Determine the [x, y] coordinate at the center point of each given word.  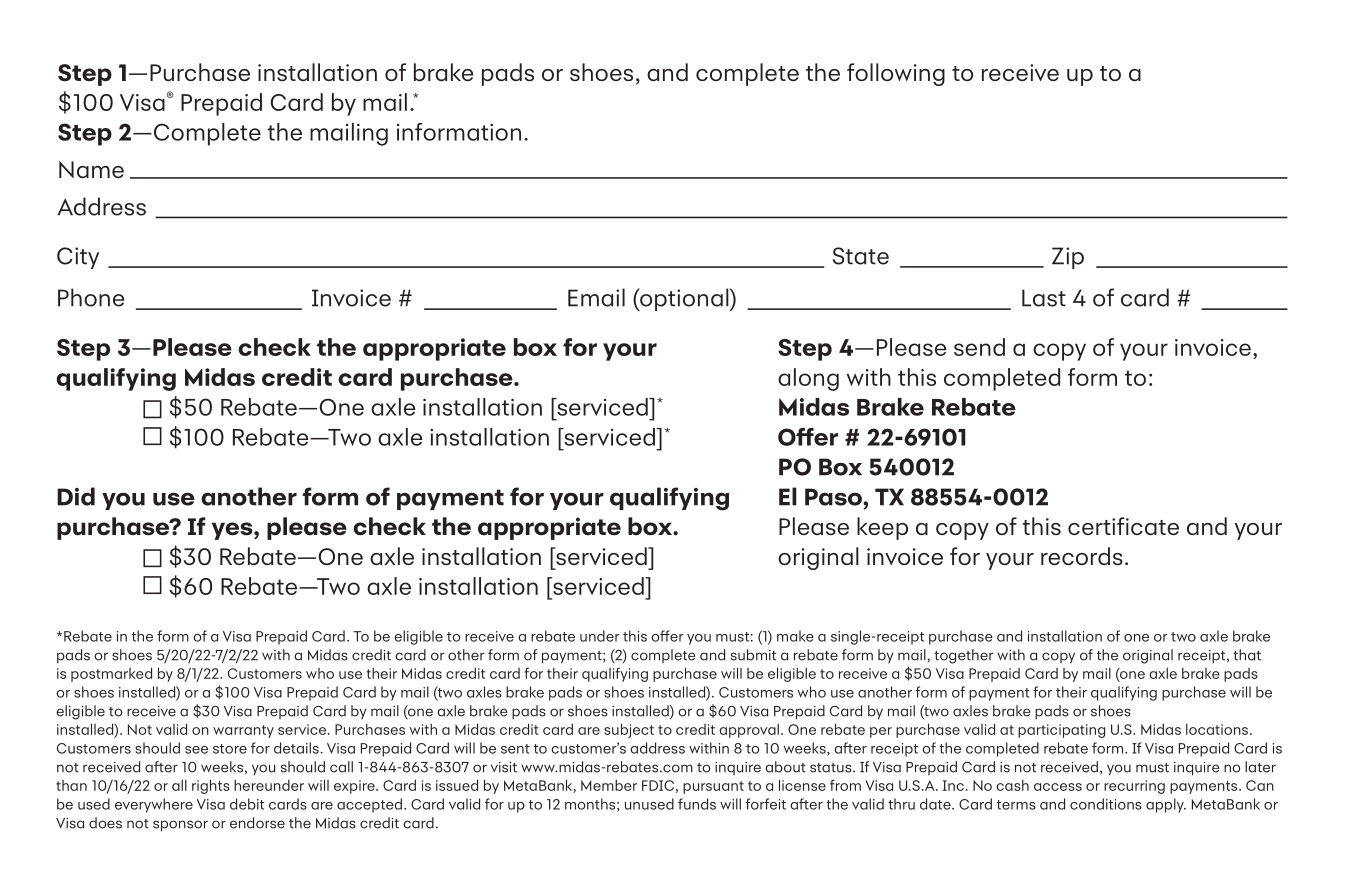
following [896, 74]
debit [247, 804]
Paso [834, 497]
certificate [1123, 526]
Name [91, 169]
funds [697, 804]
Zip [1068, 258]
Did [76, 496]
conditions [1106, 804]
